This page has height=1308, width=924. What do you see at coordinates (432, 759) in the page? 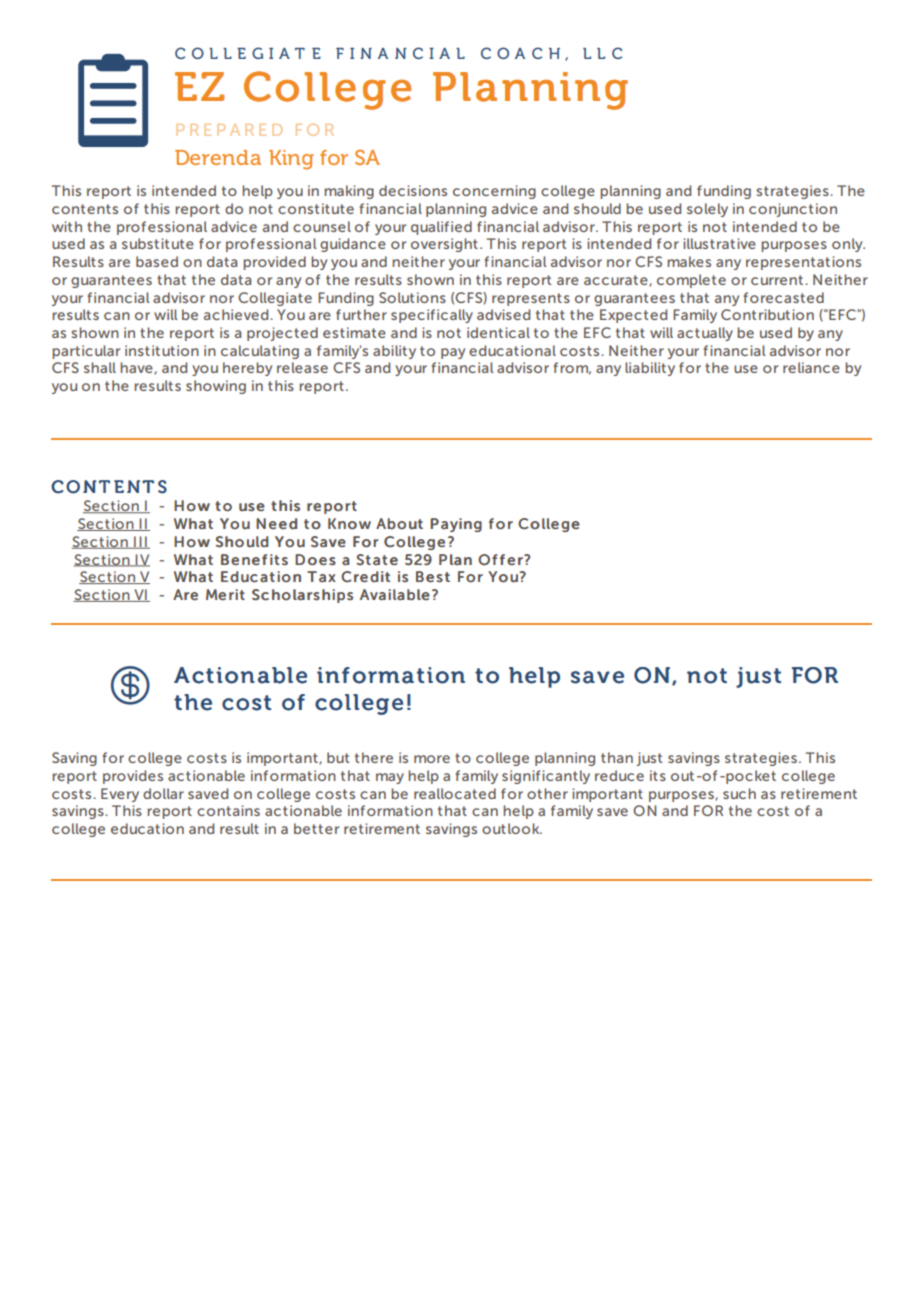
I see `more` at bounding box center [432, 759].
